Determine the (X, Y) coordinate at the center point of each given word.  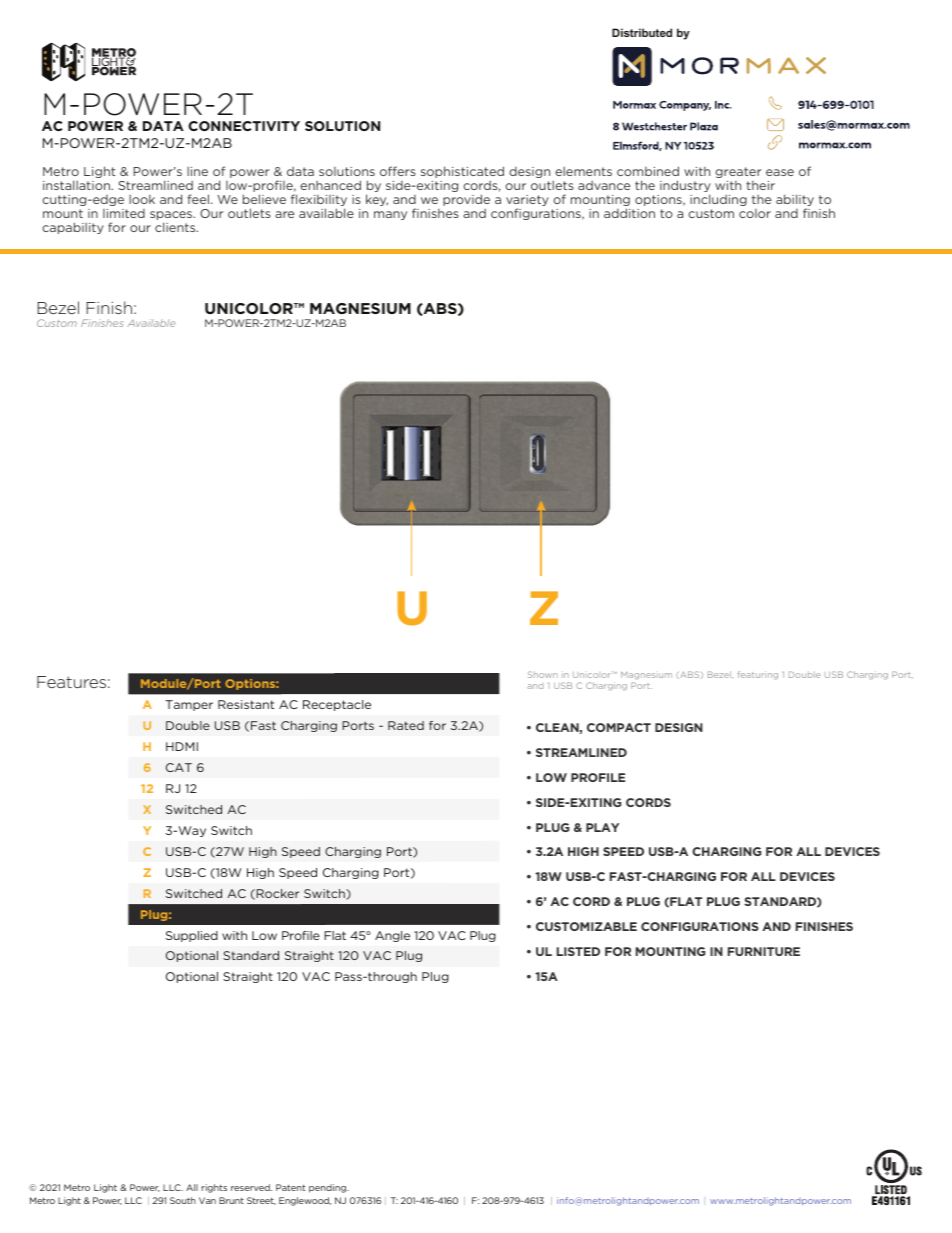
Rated (406, 725)
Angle (392, 936)
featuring (758, 675)
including (718, 200)
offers (398, 171)
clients (176, 227)
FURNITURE (764, 951)
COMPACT (619, 727)
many (390, 215)
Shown (543, 674)
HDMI (182, 746)
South (183, 1200)
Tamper (189, 705)
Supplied (192, 936)
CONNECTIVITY (244, 126)
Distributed (642, 32)
